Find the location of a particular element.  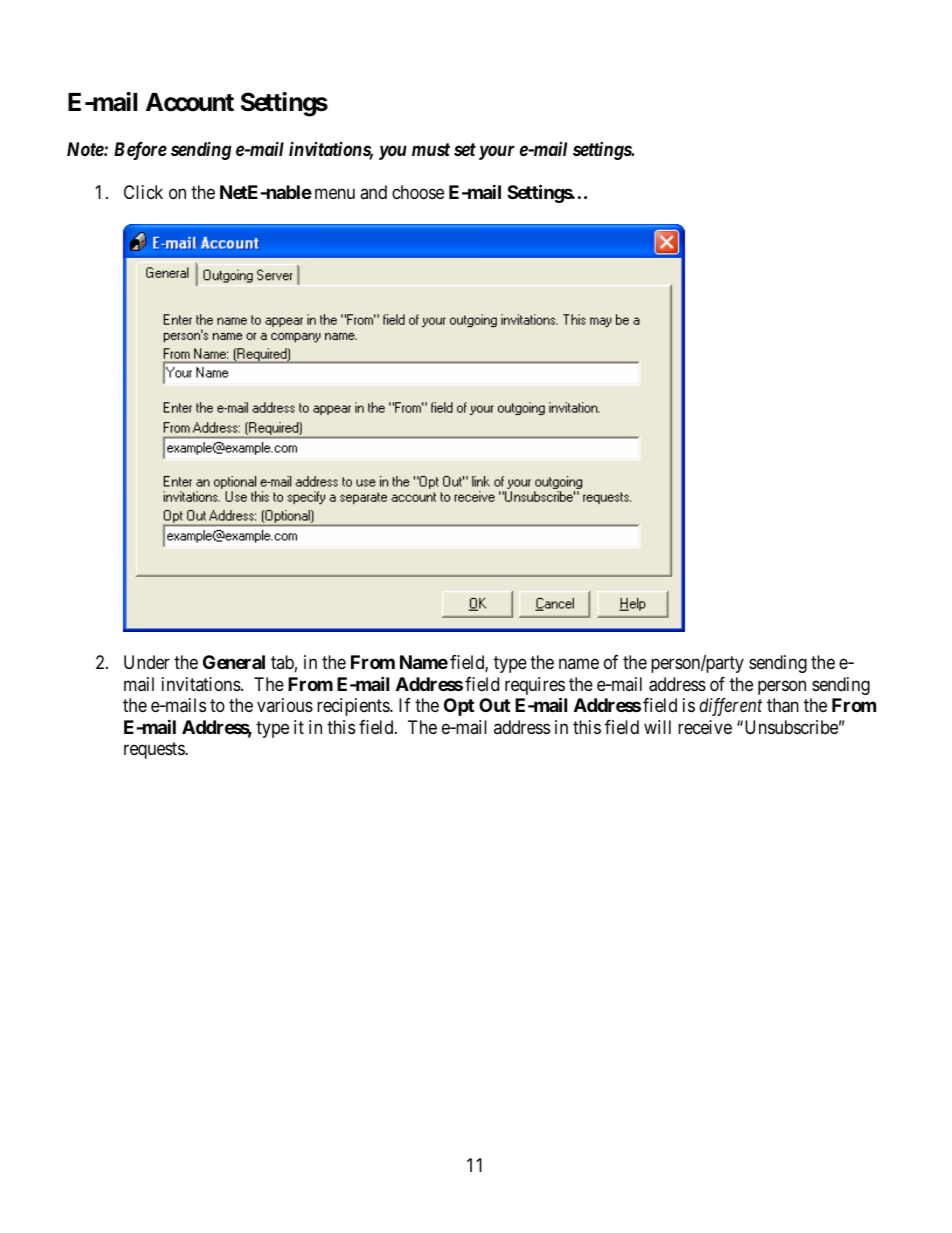

Click is located at coordinates (143, 192).
